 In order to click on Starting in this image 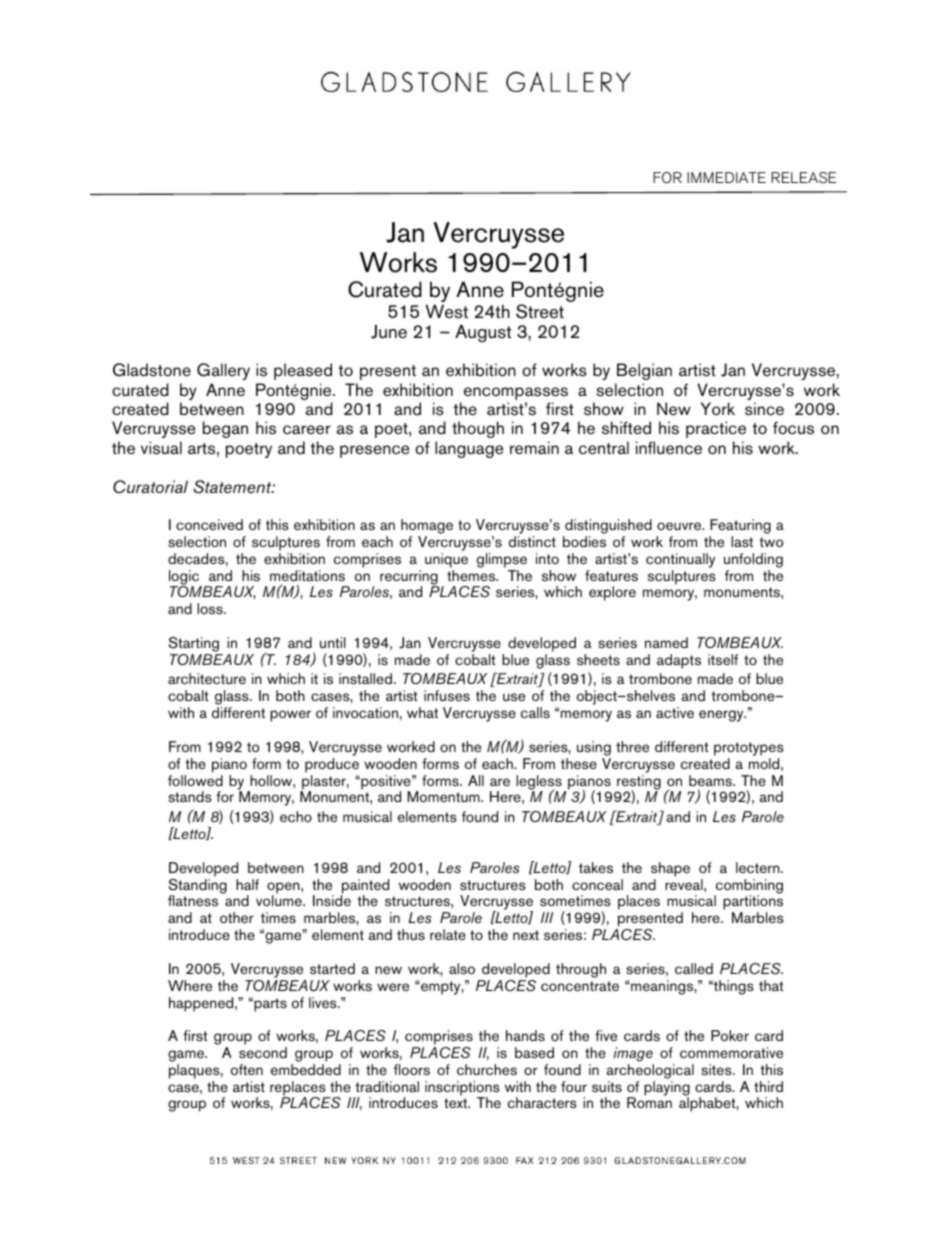, I will do `click(195, 646)`.
